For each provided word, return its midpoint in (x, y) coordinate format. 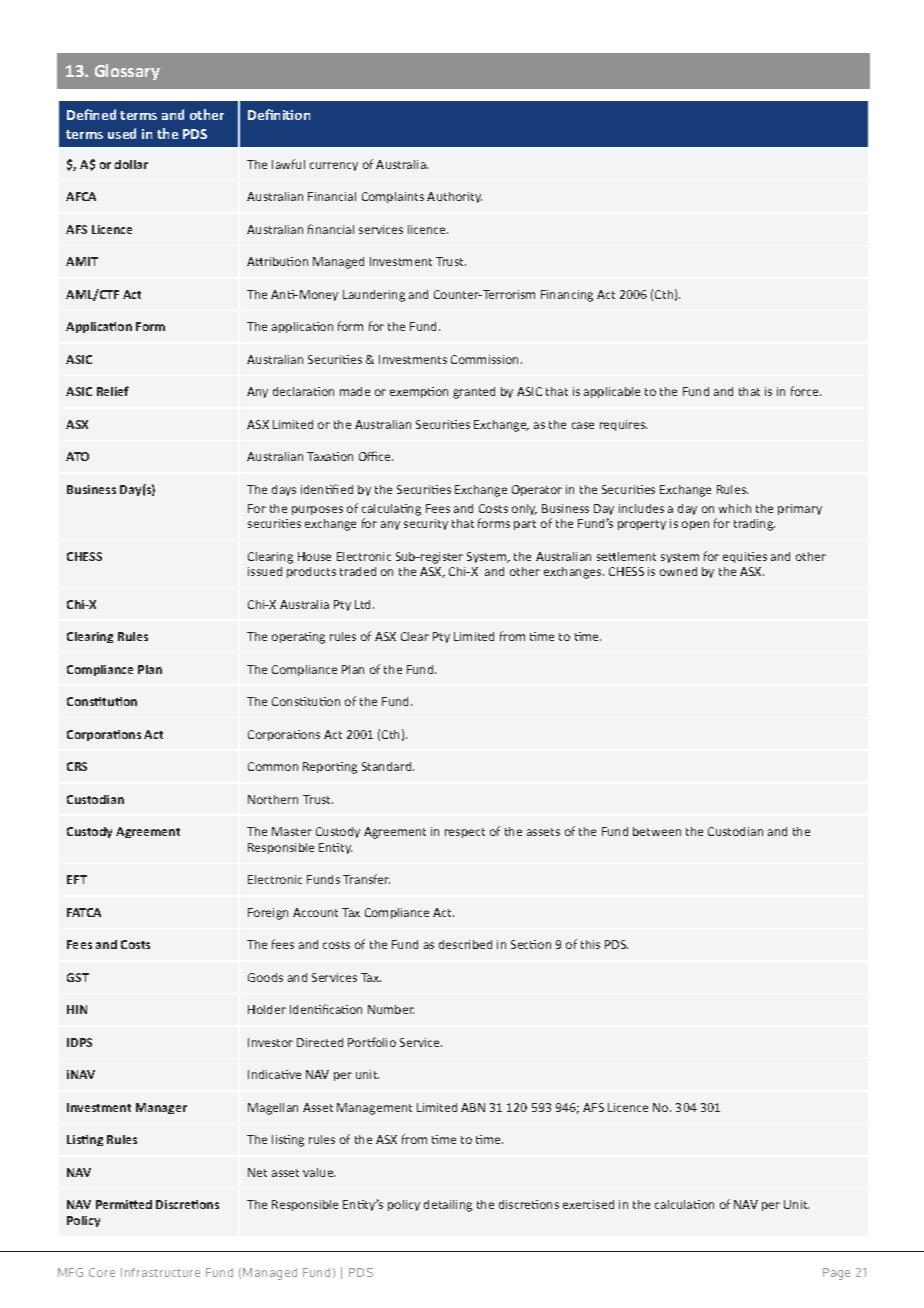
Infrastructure (160, 1272)
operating (298, 638)
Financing (567, 296)
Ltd (364, 604)
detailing (448, 1206)
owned (678, 571)
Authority (454, 197)
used (122, 133)
